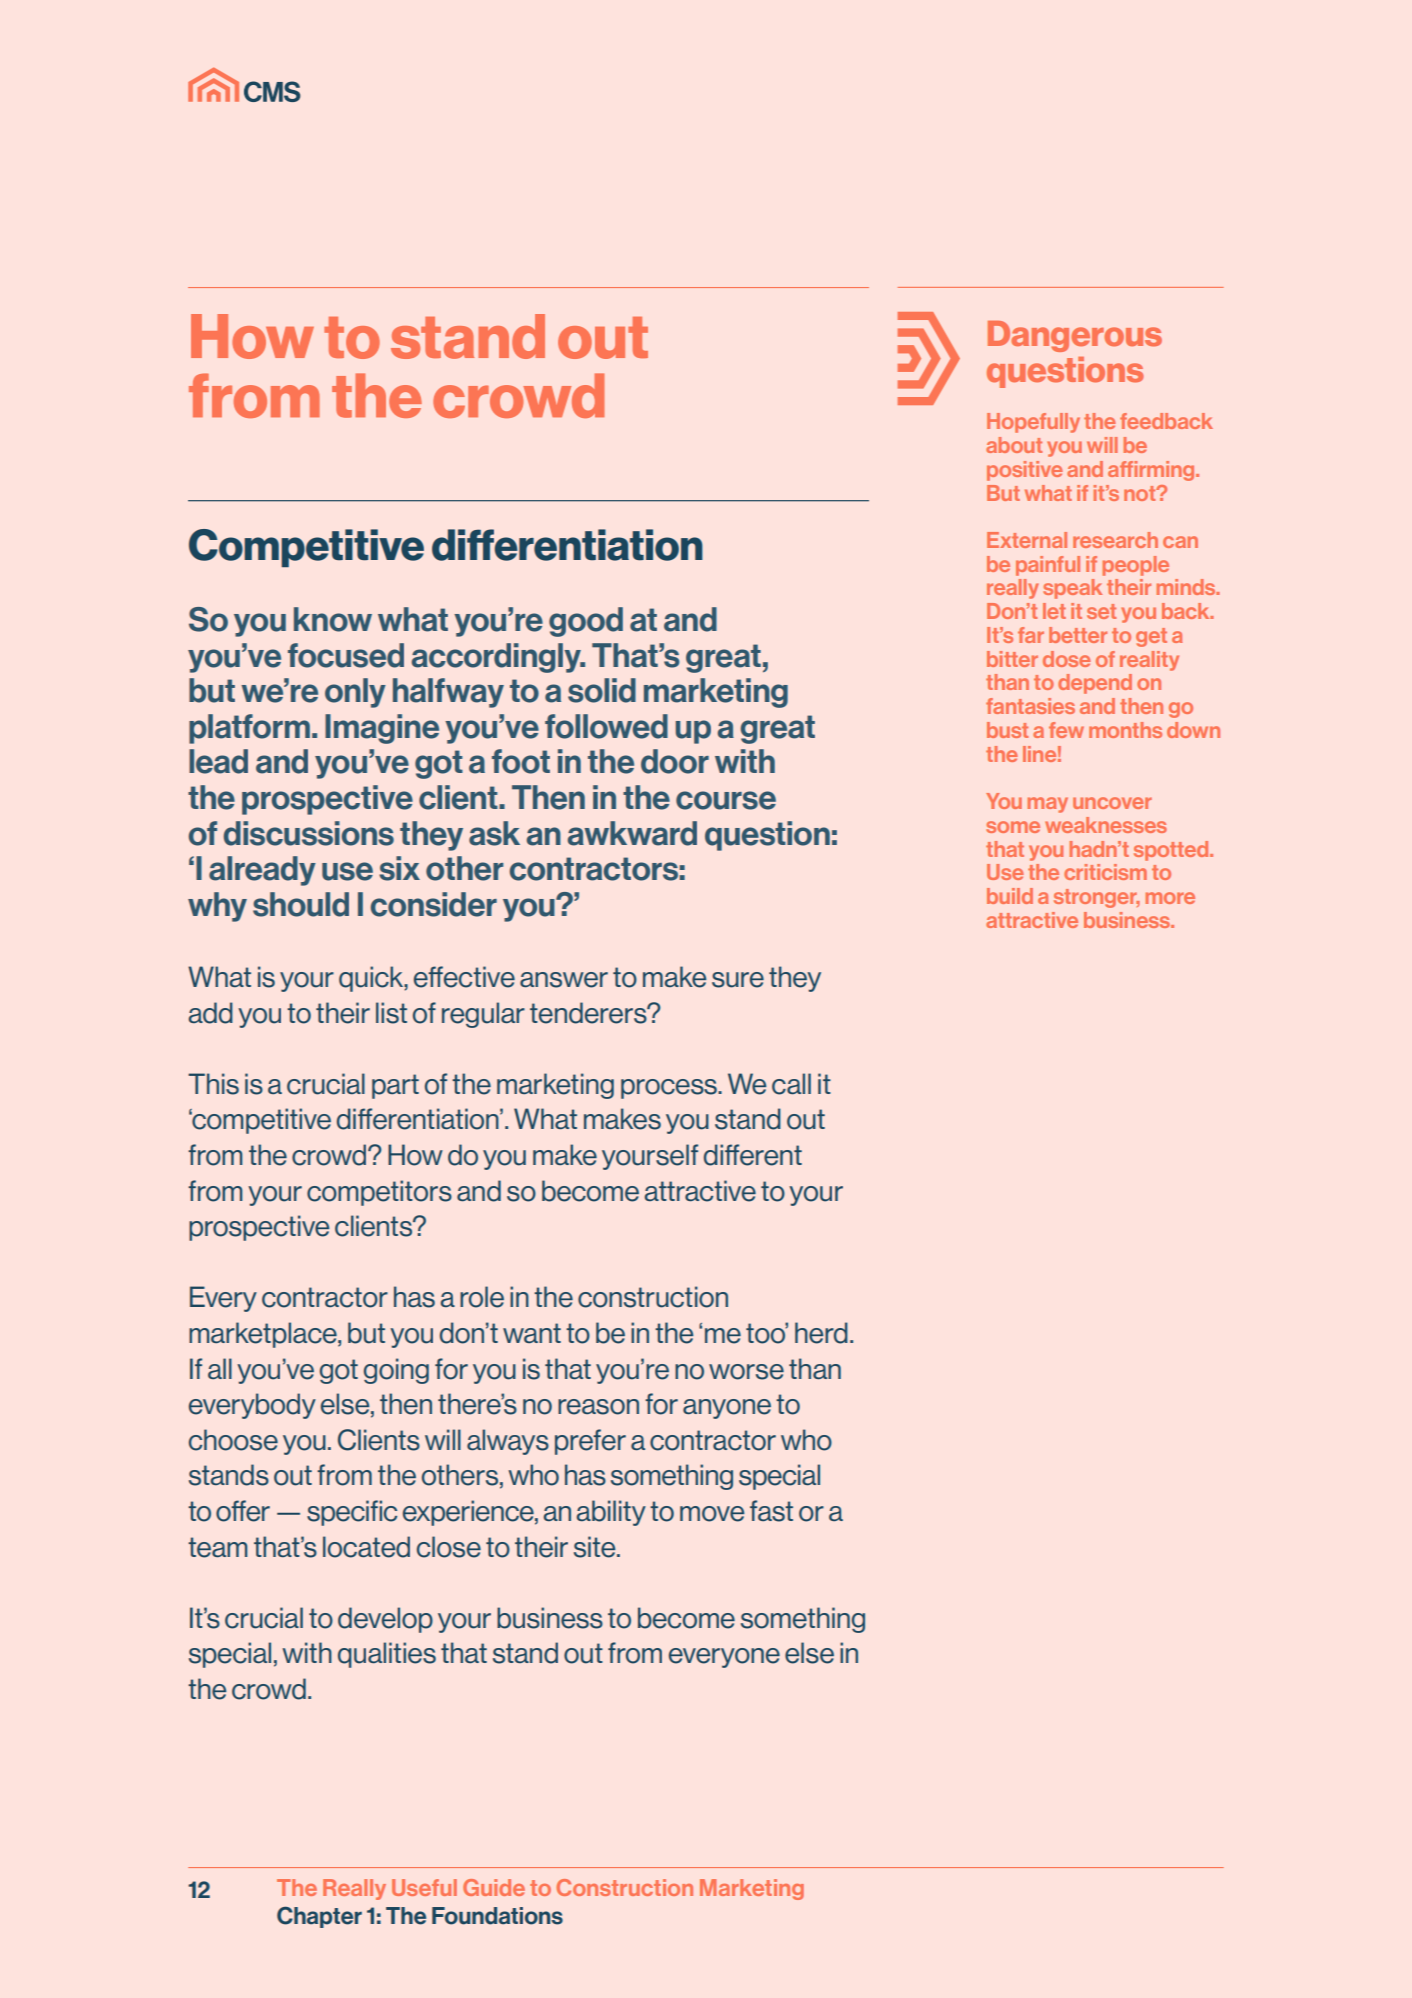 Image resolution: width=1412 pixels, height=1998 pixels. I want to click on awkward, so click(632, 833).
